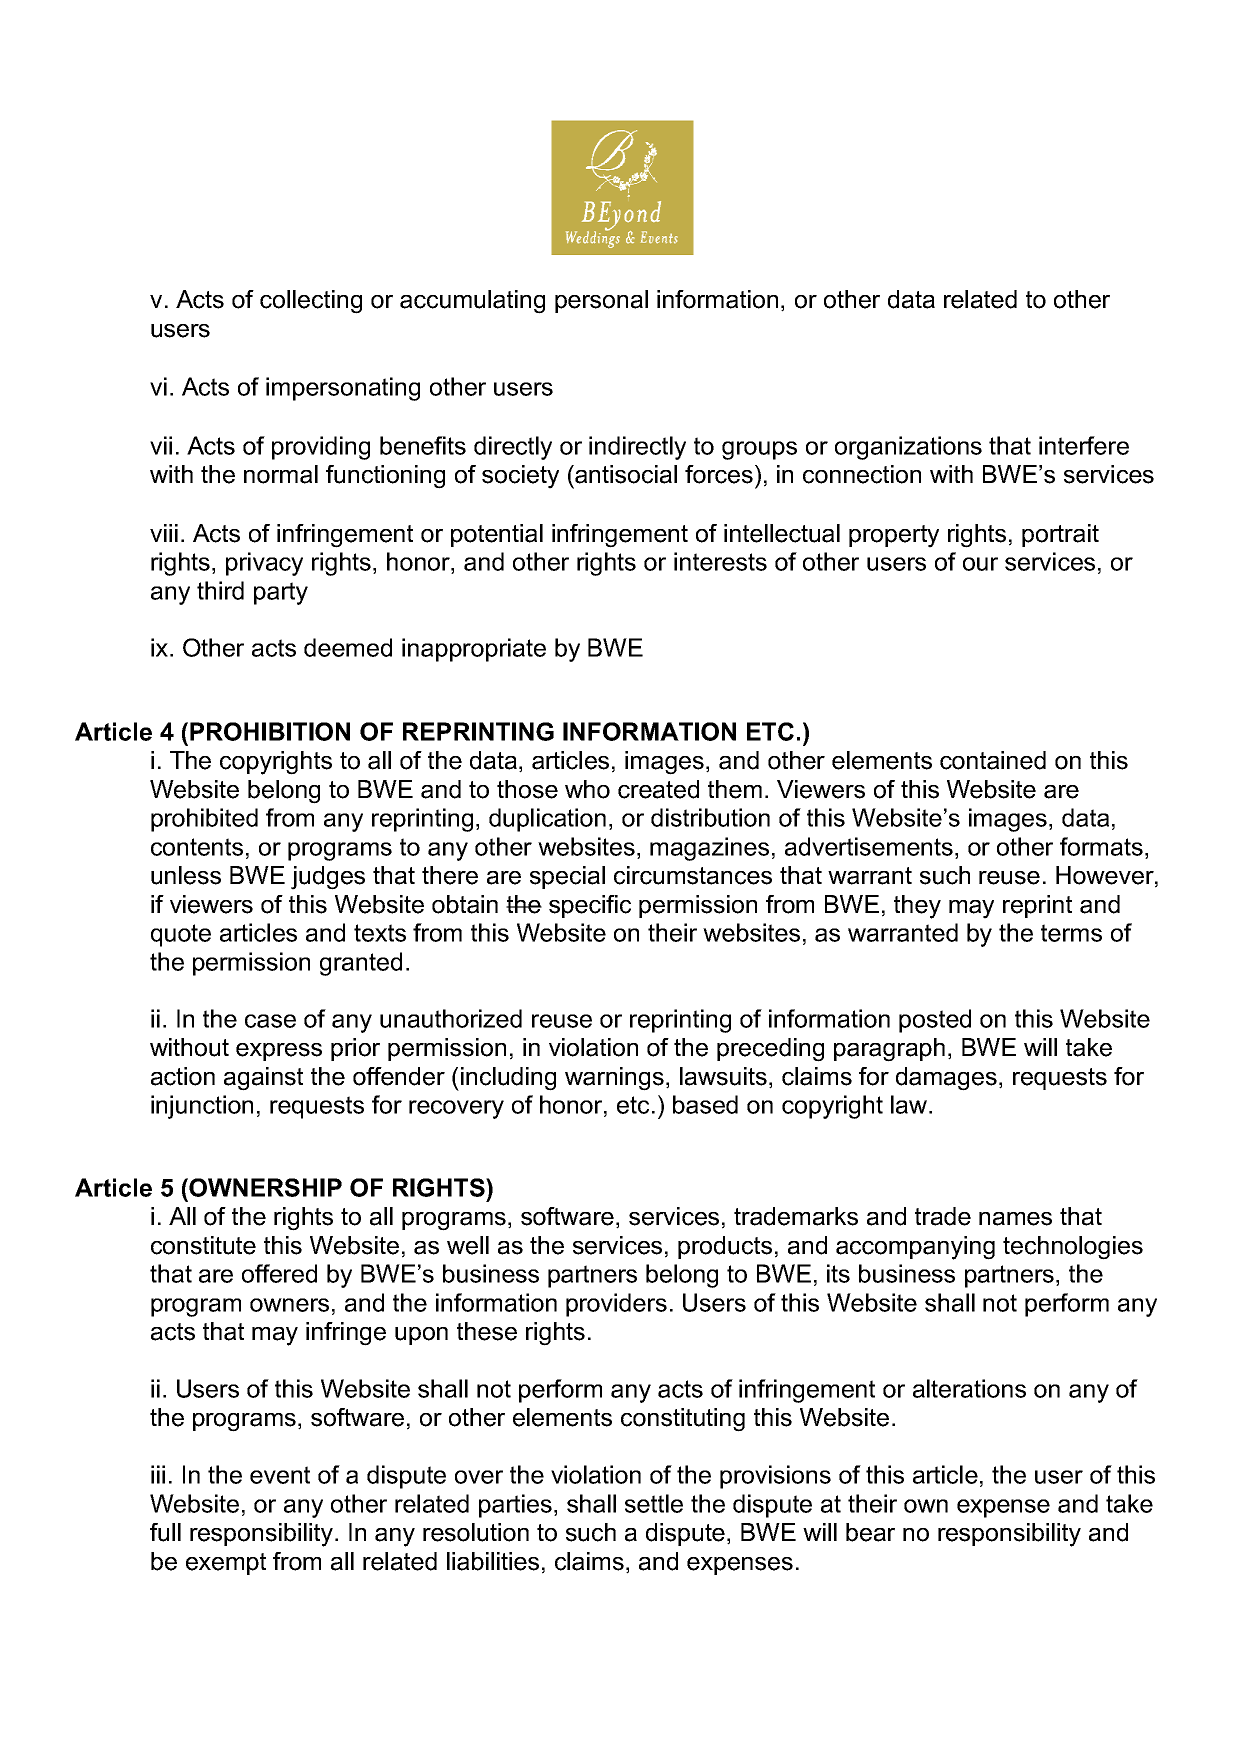  What do you see at coordinates (946, 1079) in the screenshot?
I see `damages` at bounding box center [946, 1079].
